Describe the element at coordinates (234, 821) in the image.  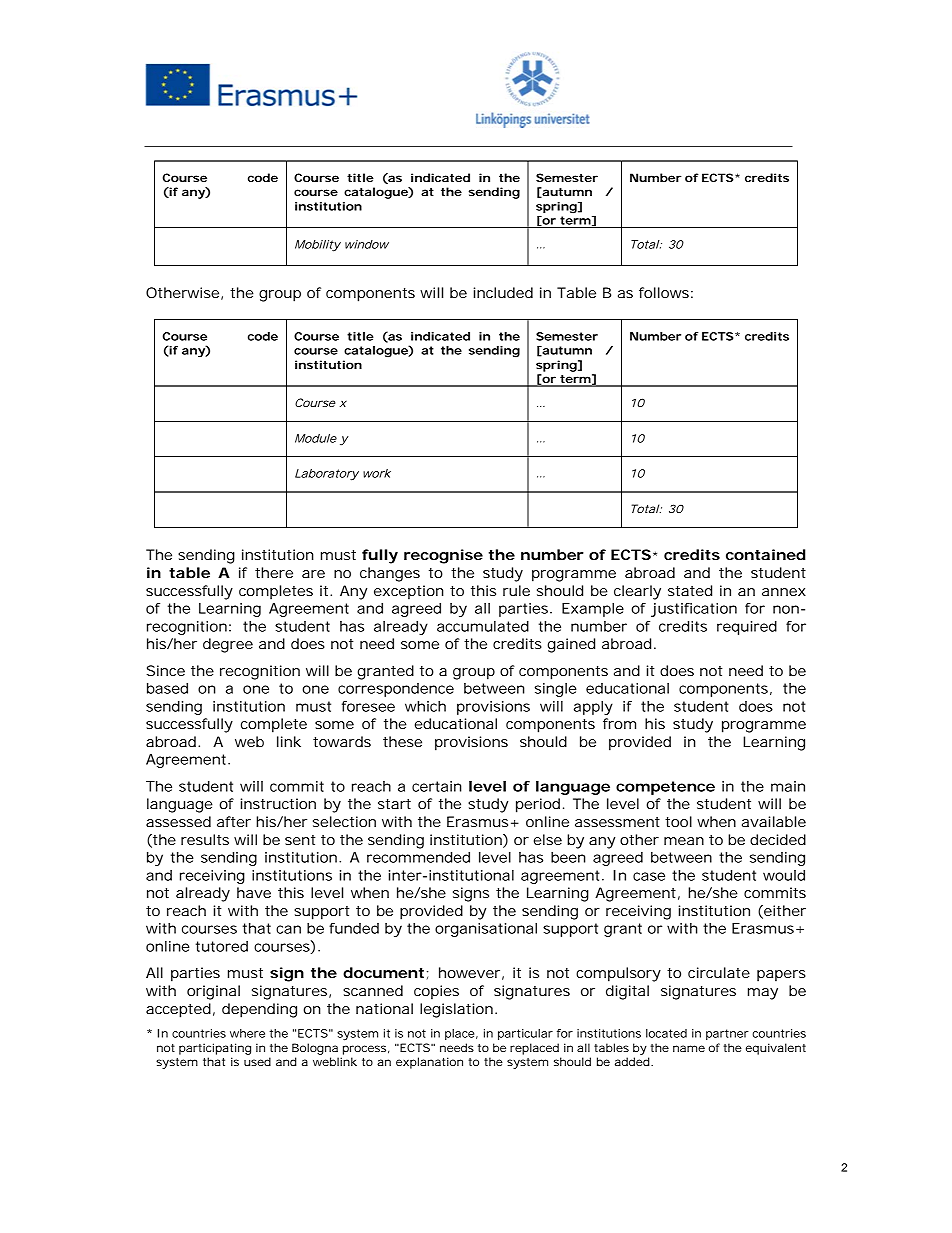
I see `after` at that location.
